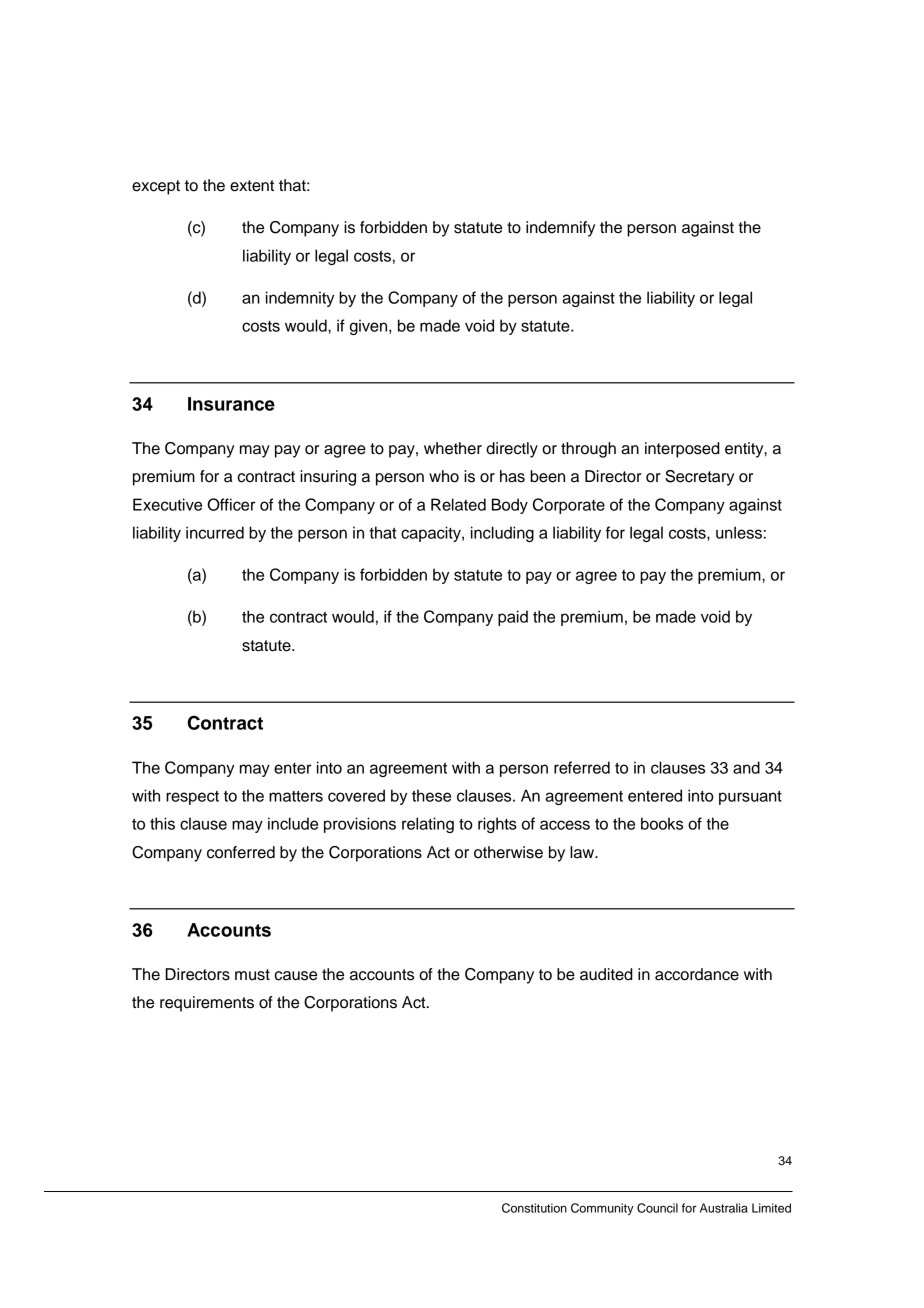 The image size is (924, 1308). Describe the element at coordinates (252, 186) in the screenshot. I see `extent` at that location.
